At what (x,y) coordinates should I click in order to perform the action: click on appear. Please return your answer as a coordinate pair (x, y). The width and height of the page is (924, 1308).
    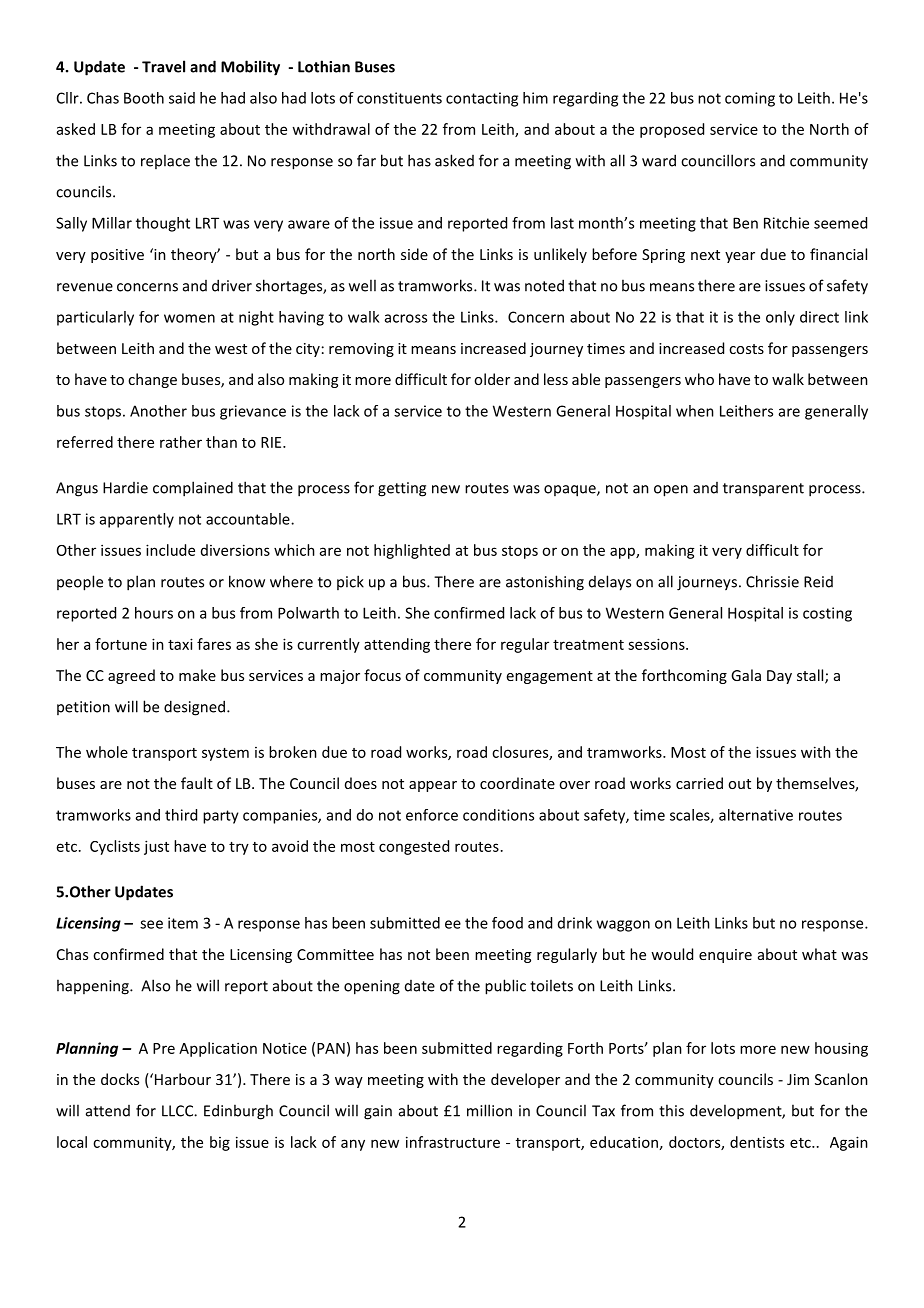
    Looking at the image, I should click on (433, 786).
